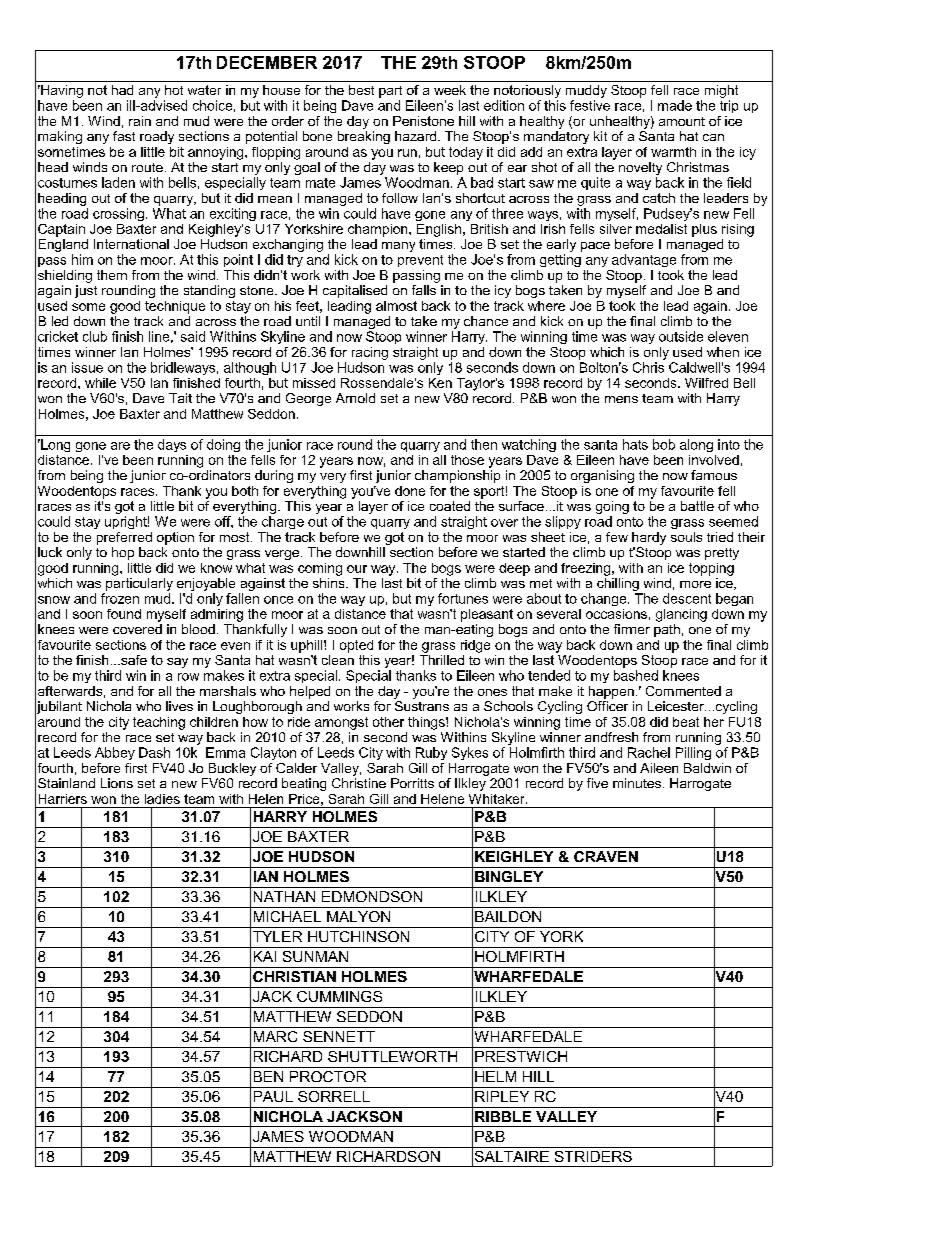 This screenshot has height=1233, width=952. What do you see at coordinates (361, 90) in the screenshot?
I see `best` at bounding box center [361, 90].
